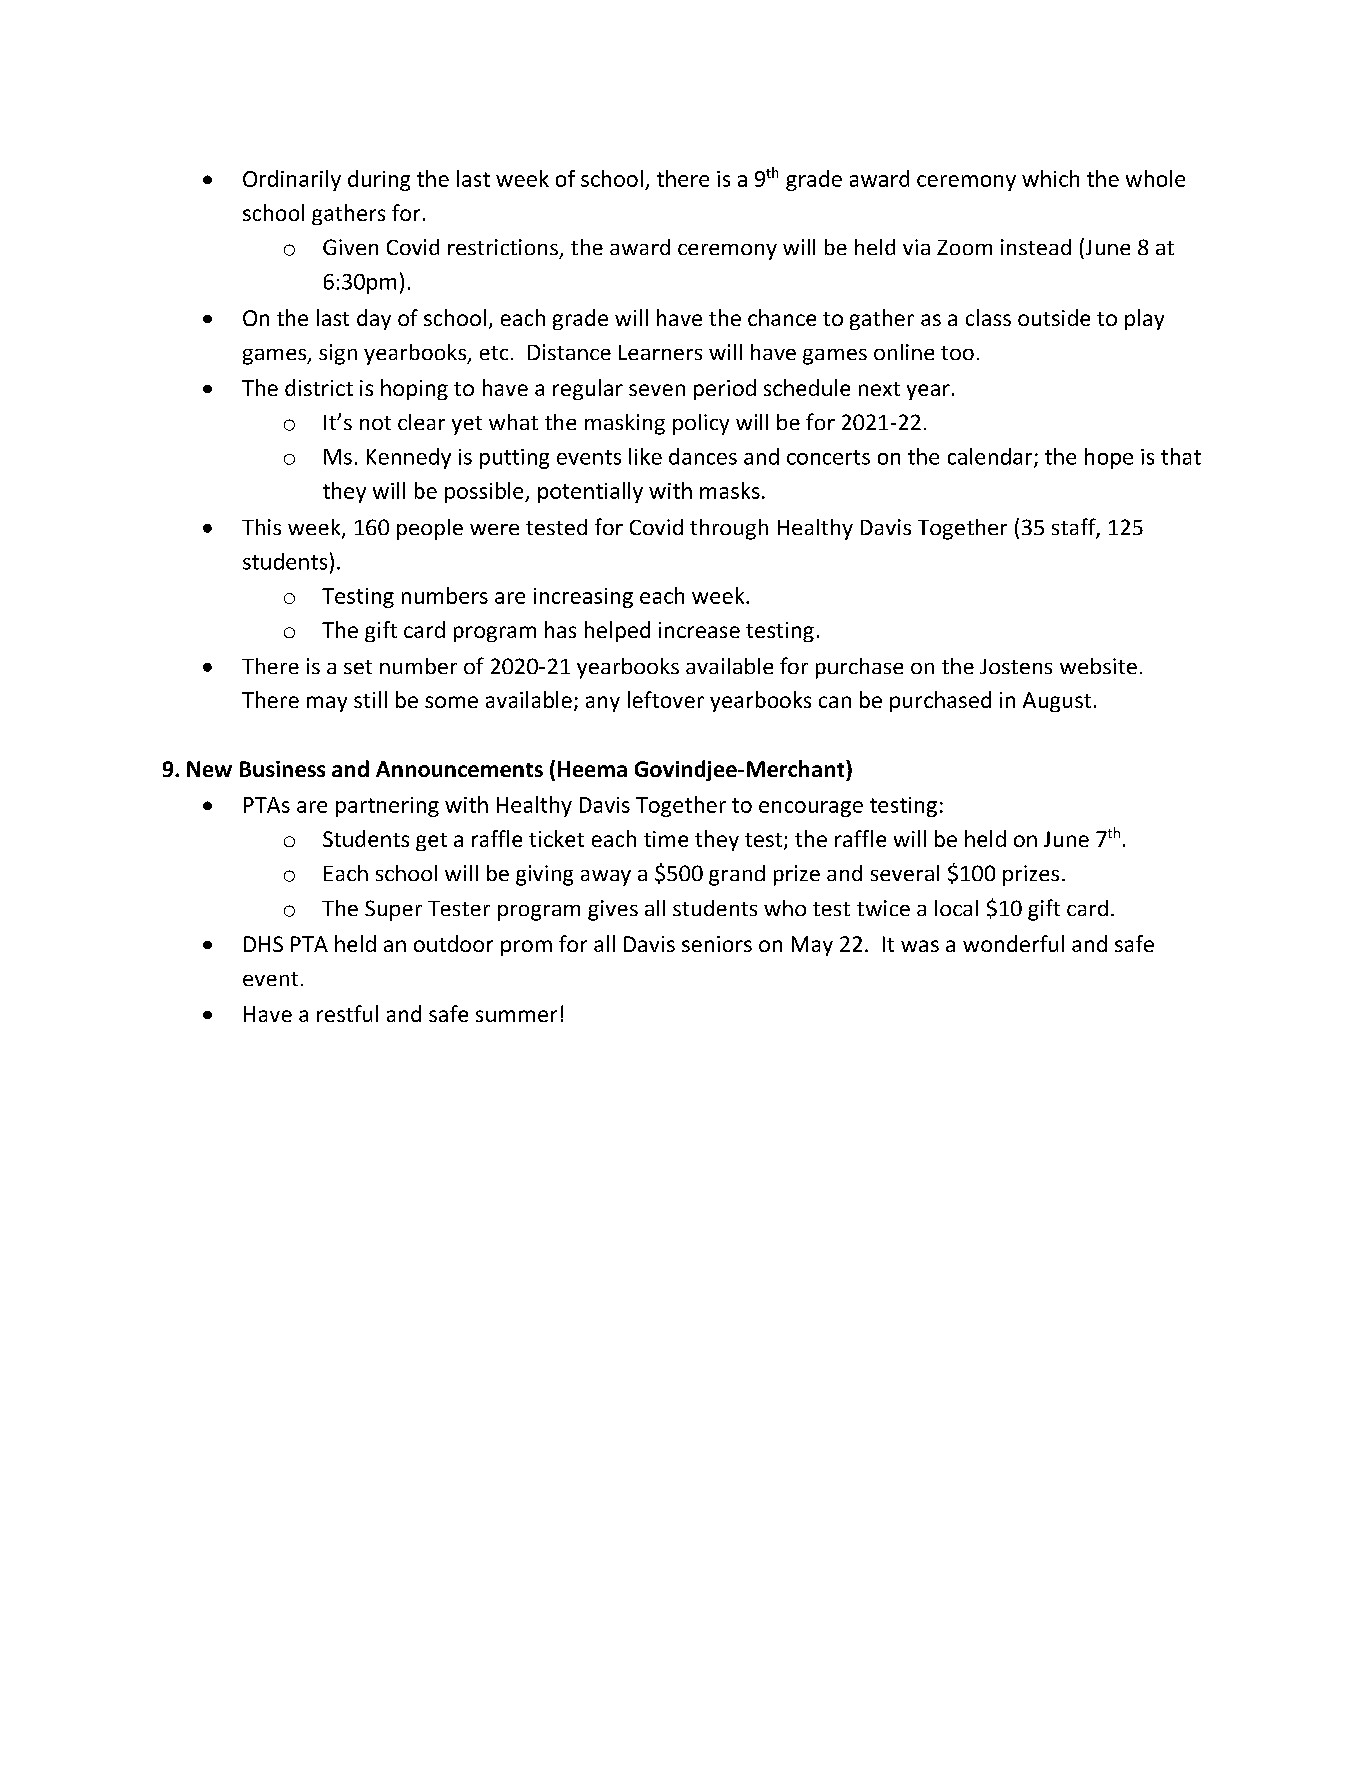  Describe the element at coordinates (717, 944) in the page. I see `seniors` at that location.
